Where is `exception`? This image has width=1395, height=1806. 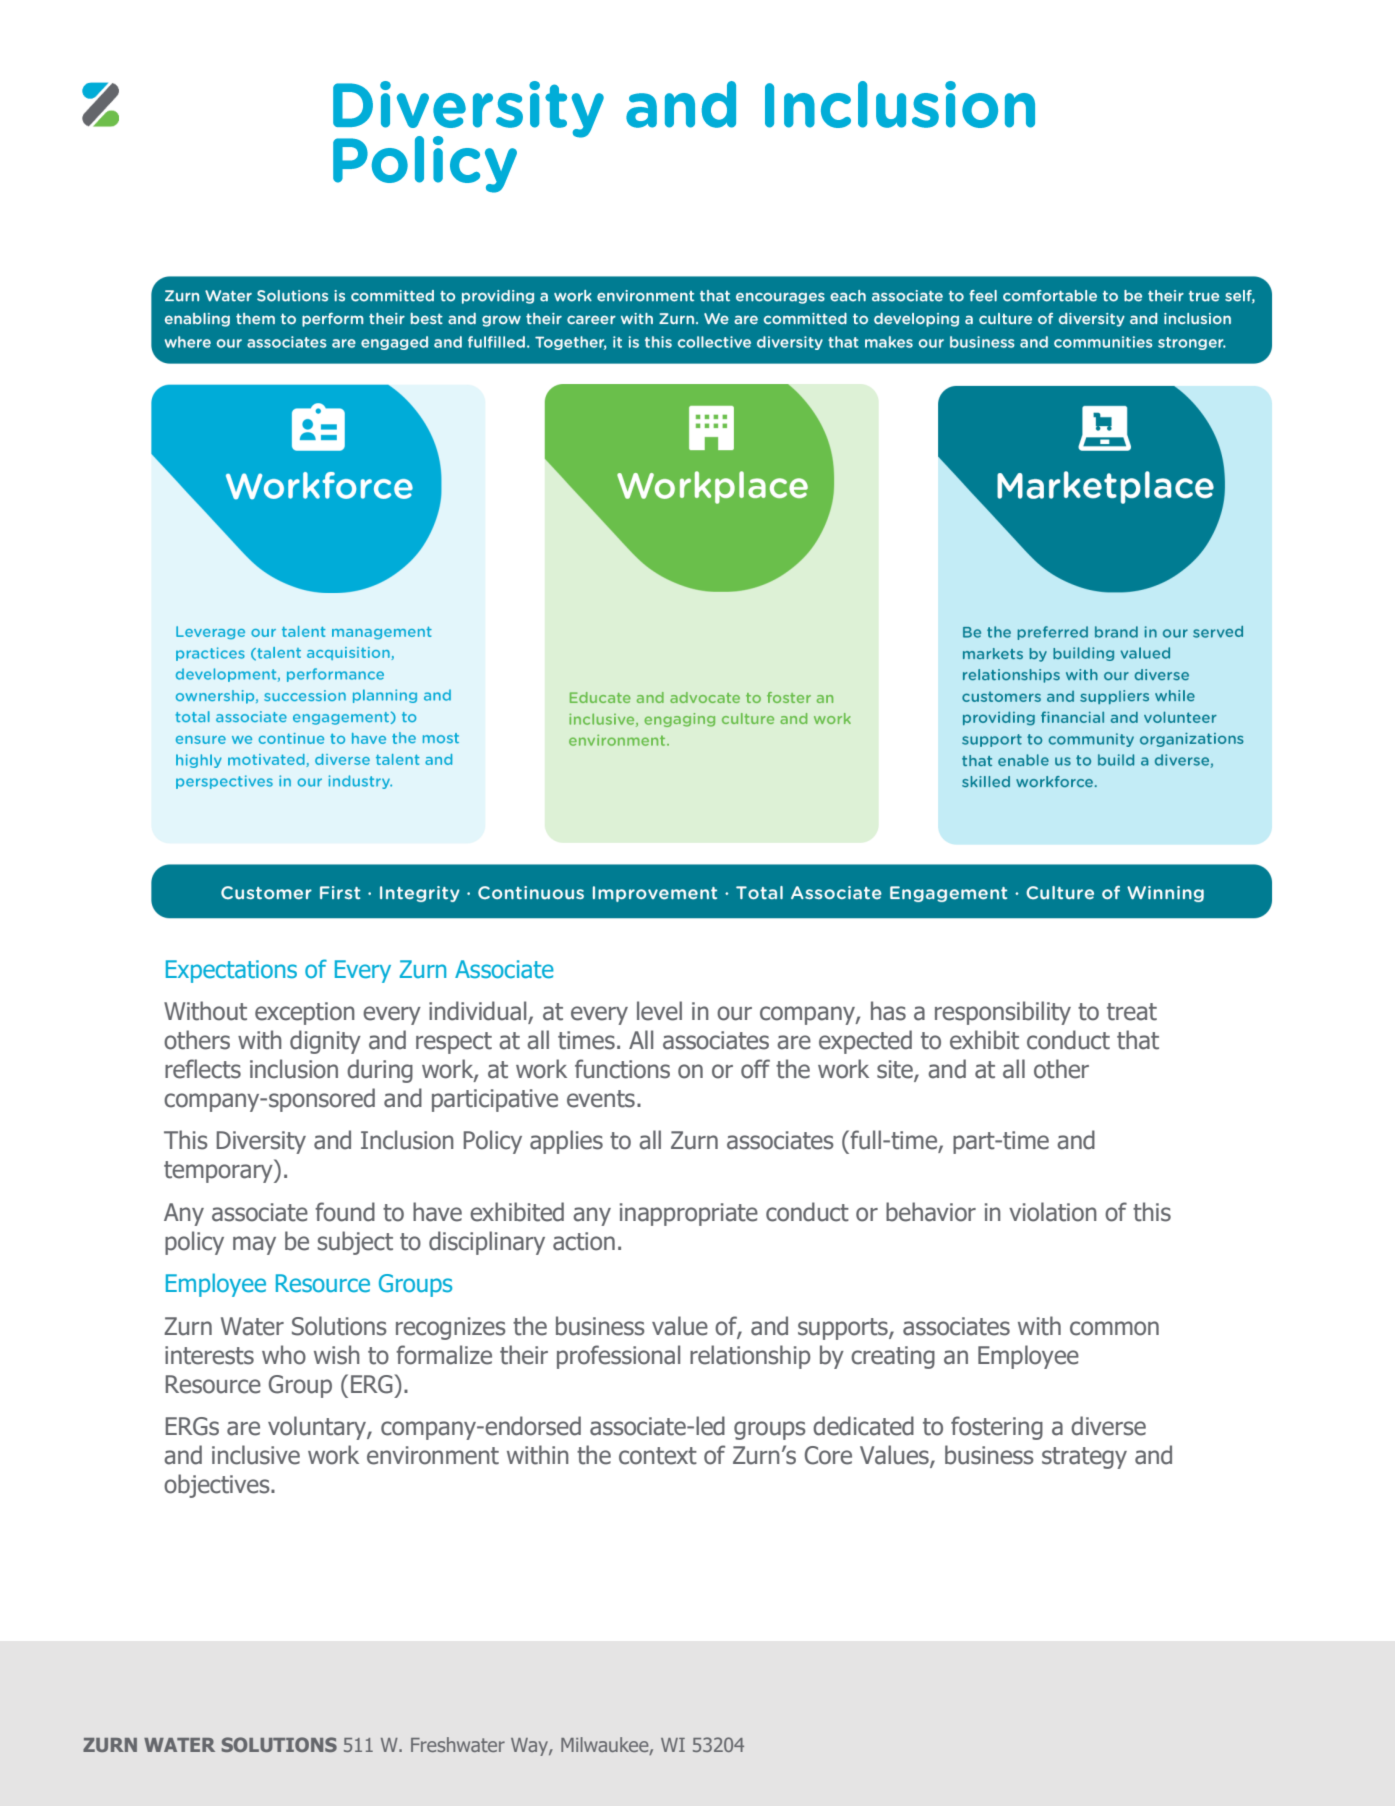 exception is located at coordinates (305, 1013).
